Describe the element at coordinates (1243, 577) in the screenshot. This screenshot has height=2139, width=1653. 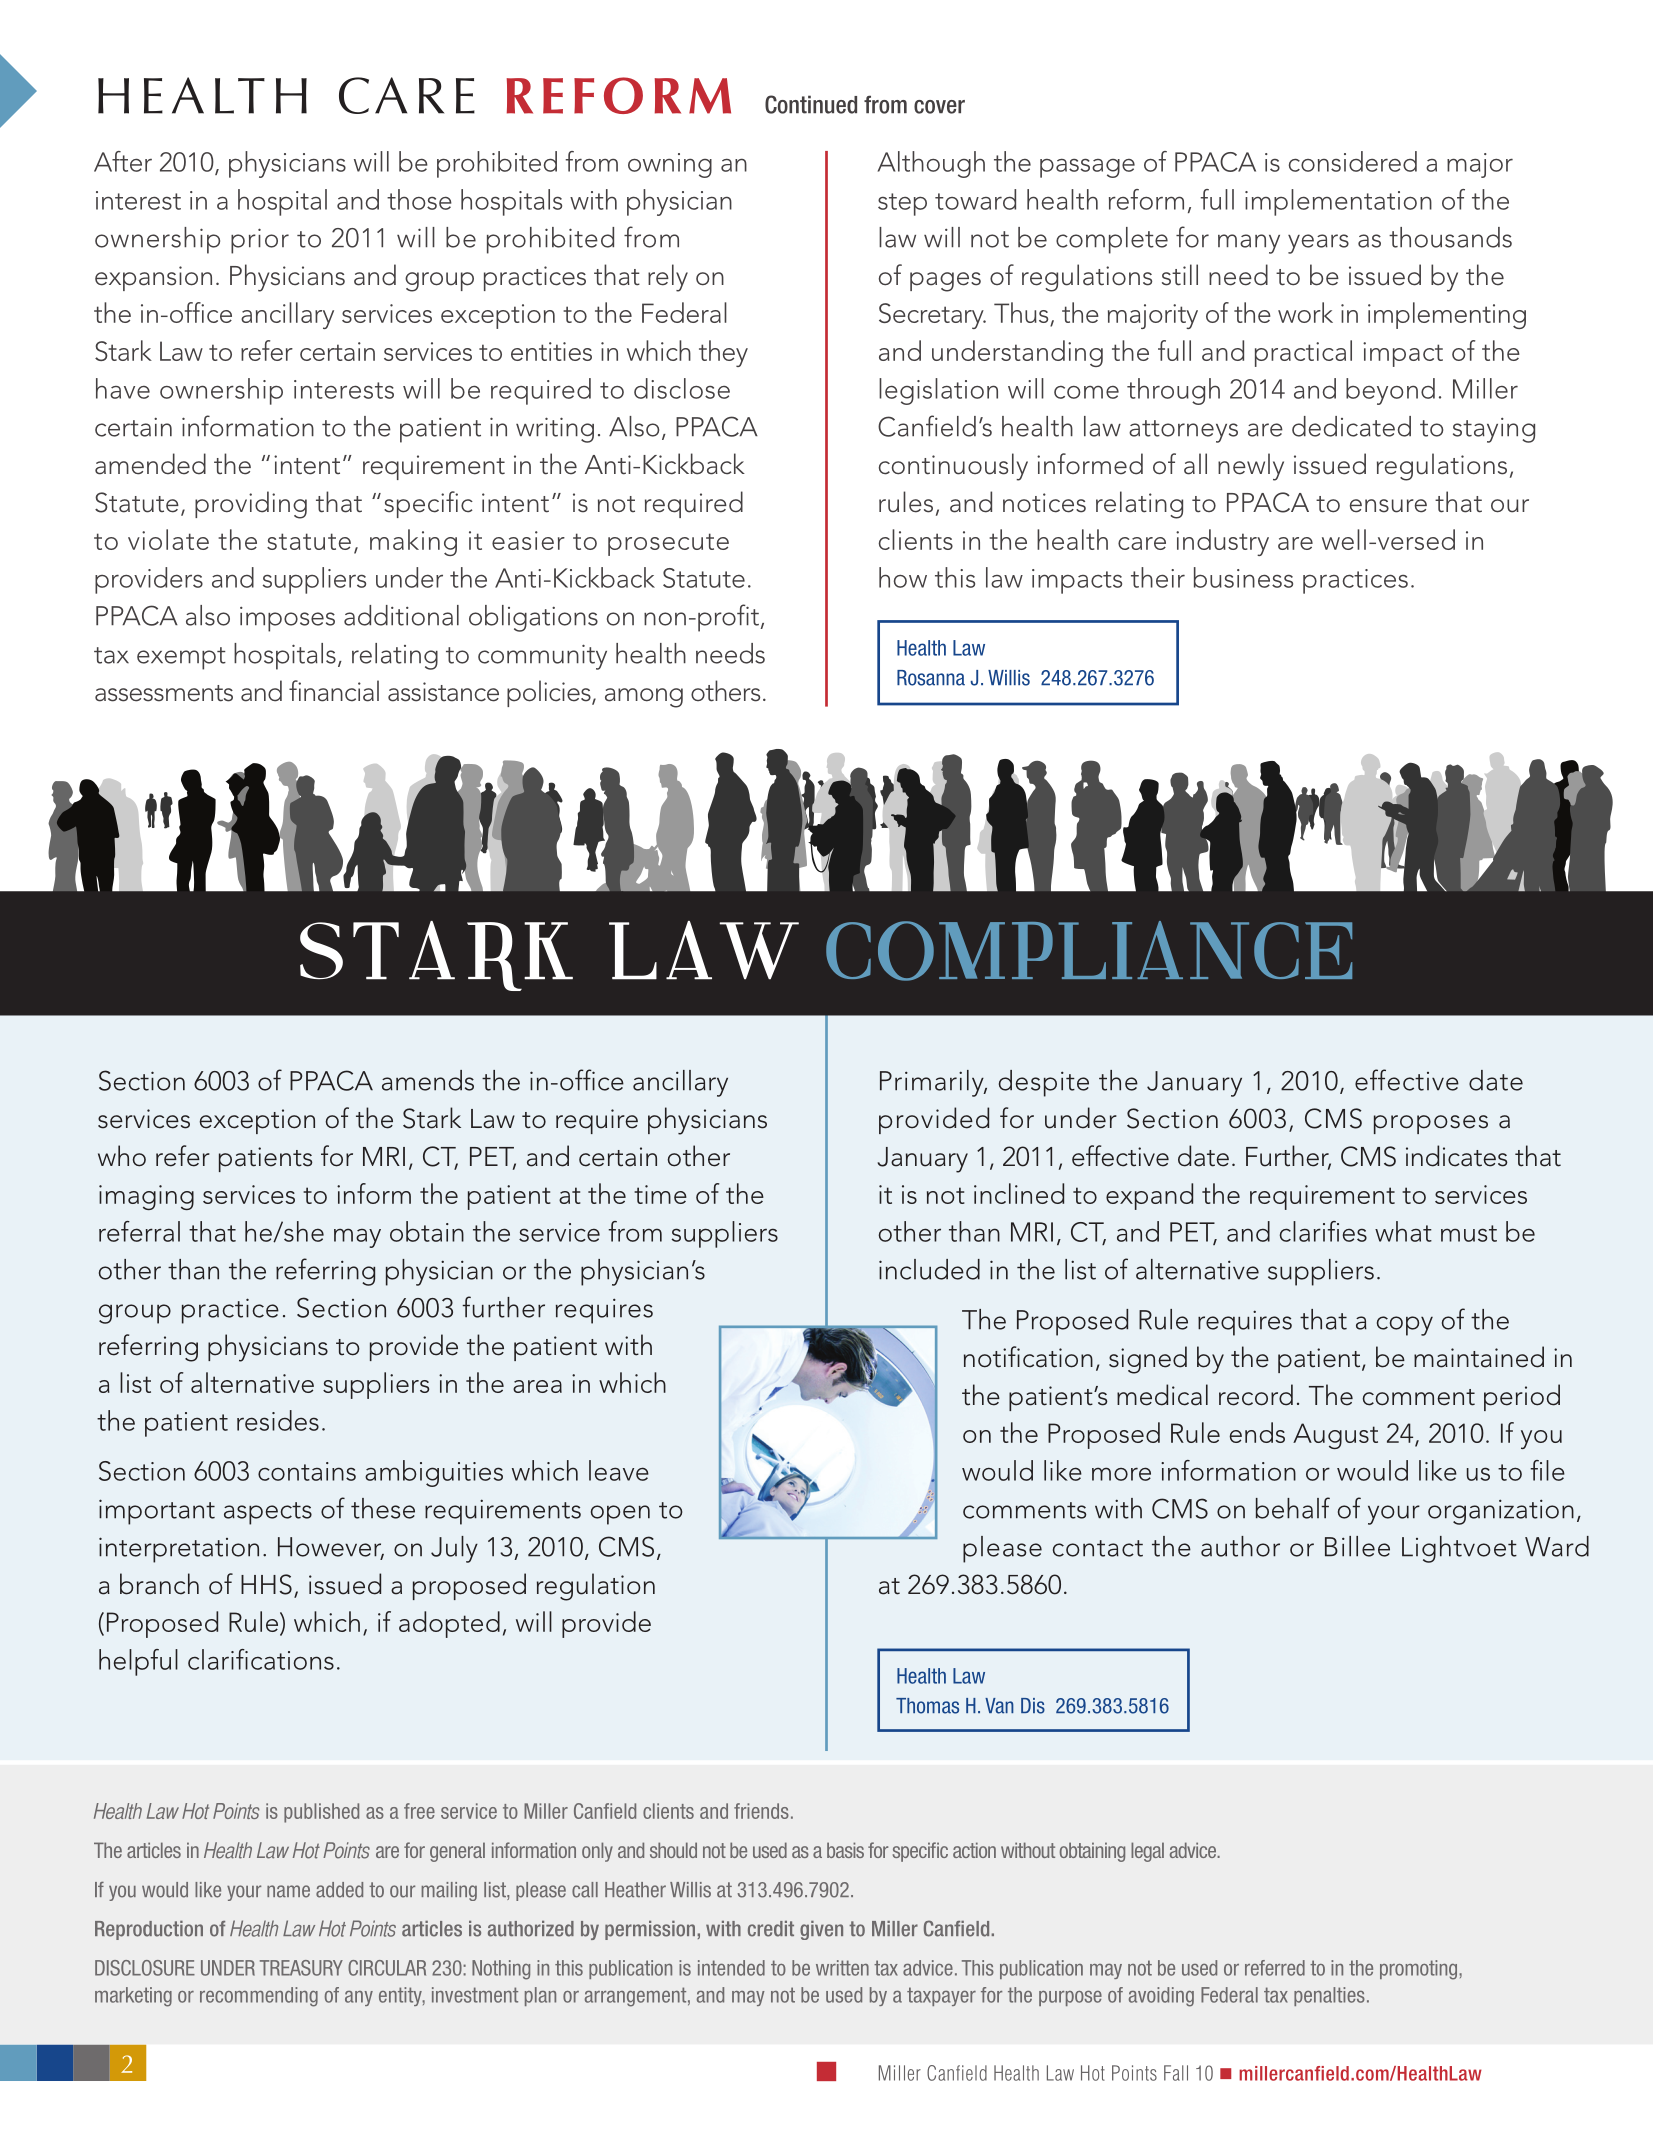
I see `business` at that location.
